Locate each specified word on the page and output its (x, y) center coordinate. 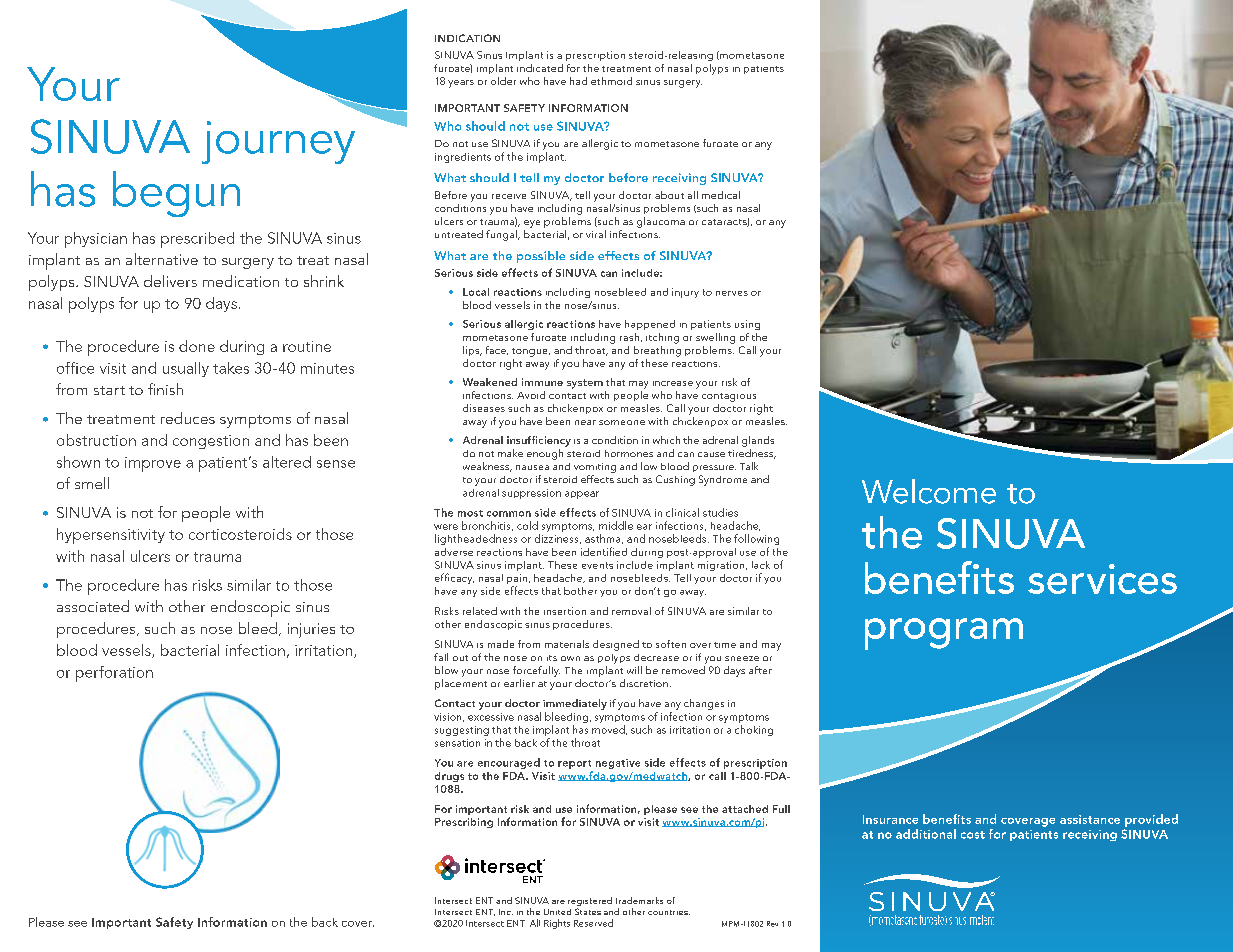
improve (153, 464)
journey (278, 142)
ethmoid (611, 81)
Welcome (929, 491)
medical (721, 195)
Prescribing (464, 823)
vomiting (595, 468)
